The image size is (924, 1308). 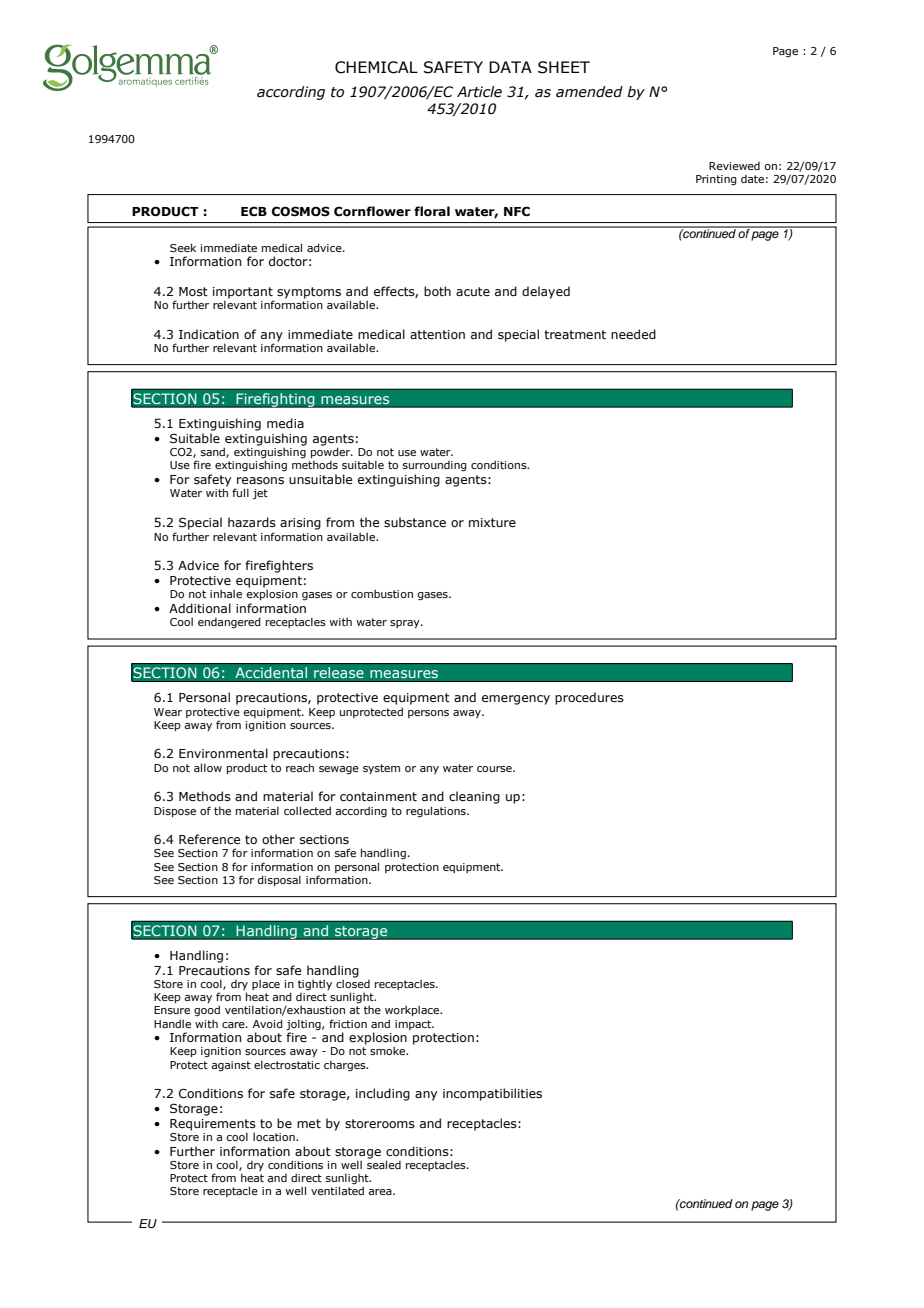 What do you see at coordinates (479, 92) in the page?
I see `Article` at bounding box center [479, 92].
